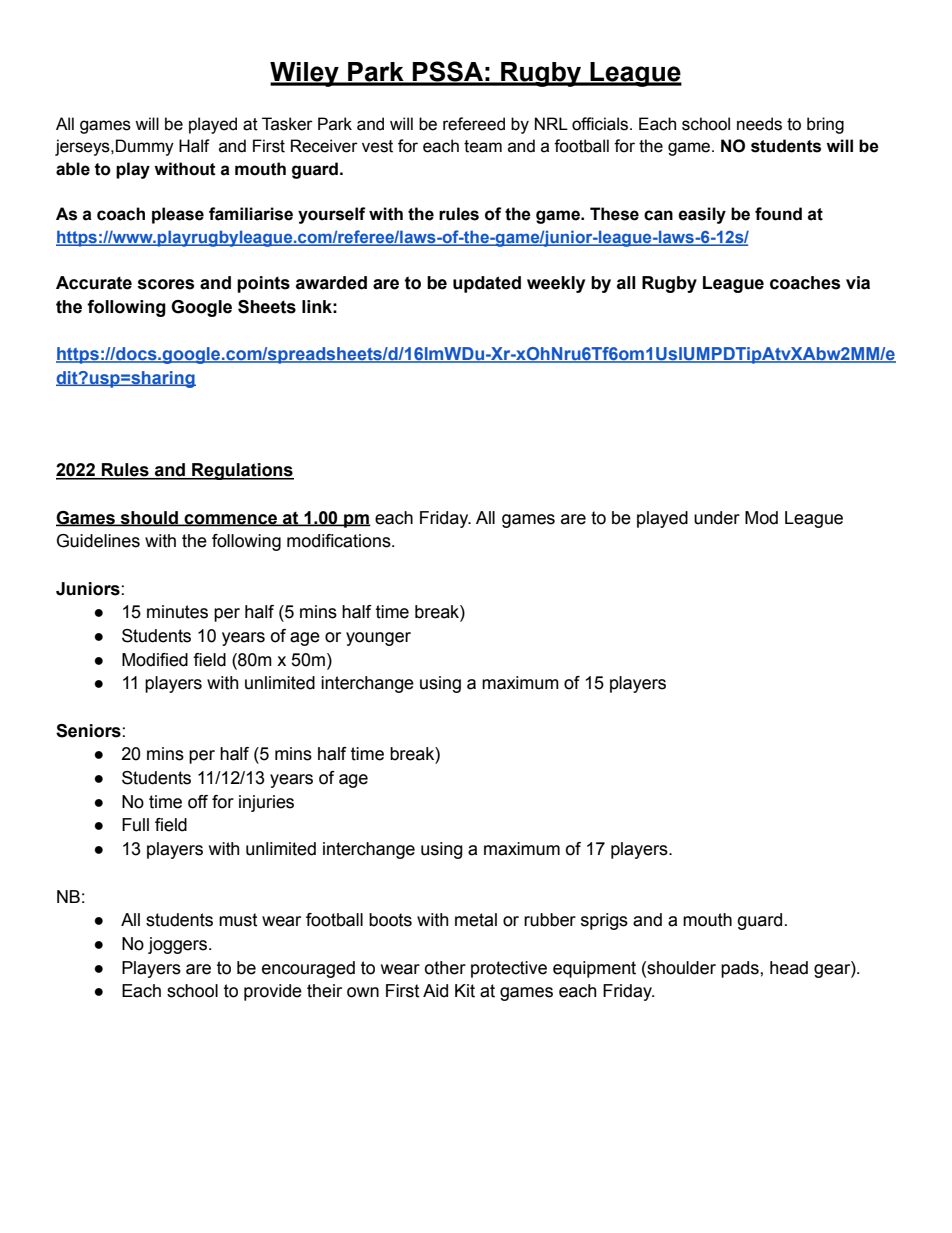 The height and width of the screenshot is (1233, 952). I want to click on needs, so click(759, 124).
